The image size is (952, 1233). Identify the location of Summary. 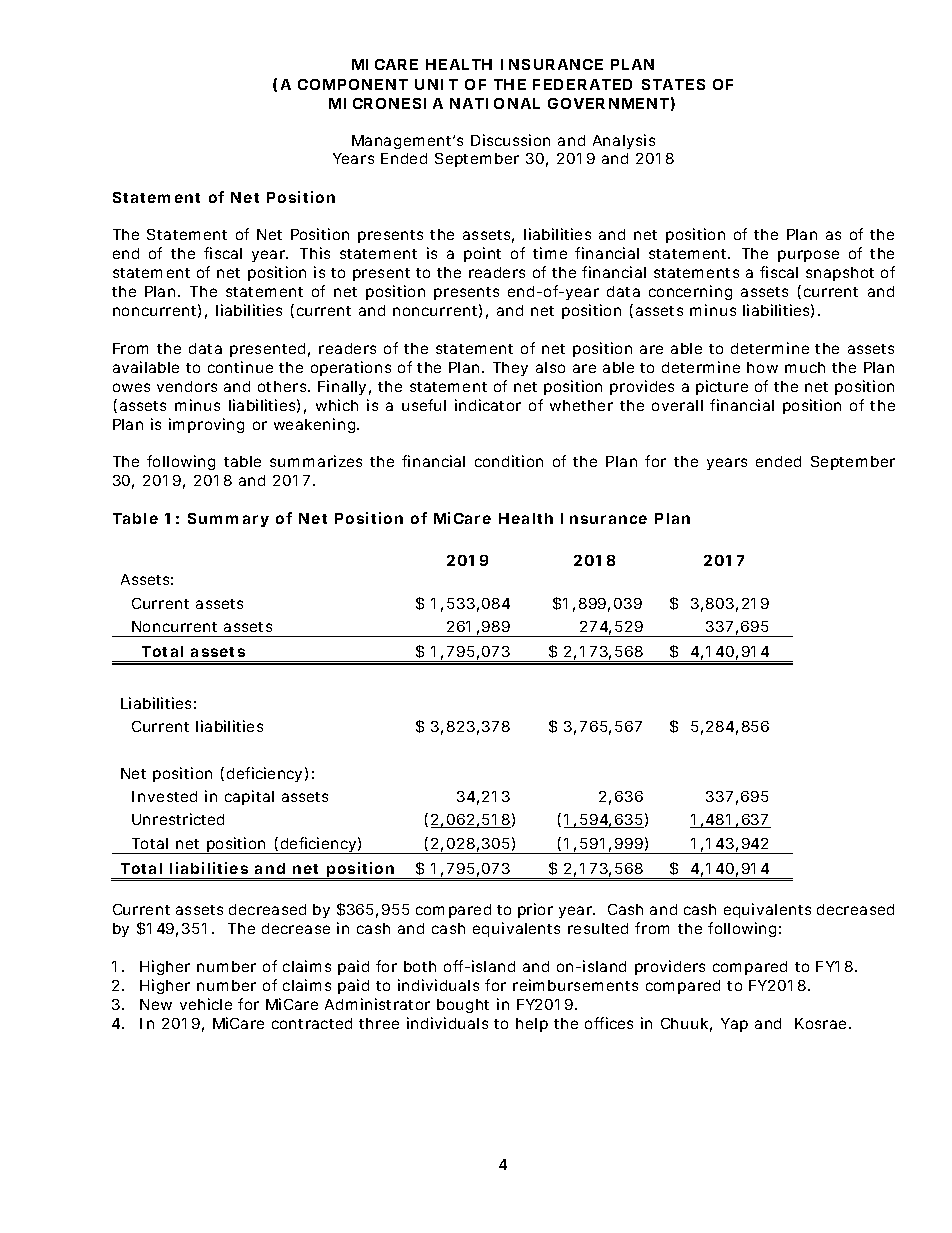
(228, 520).
